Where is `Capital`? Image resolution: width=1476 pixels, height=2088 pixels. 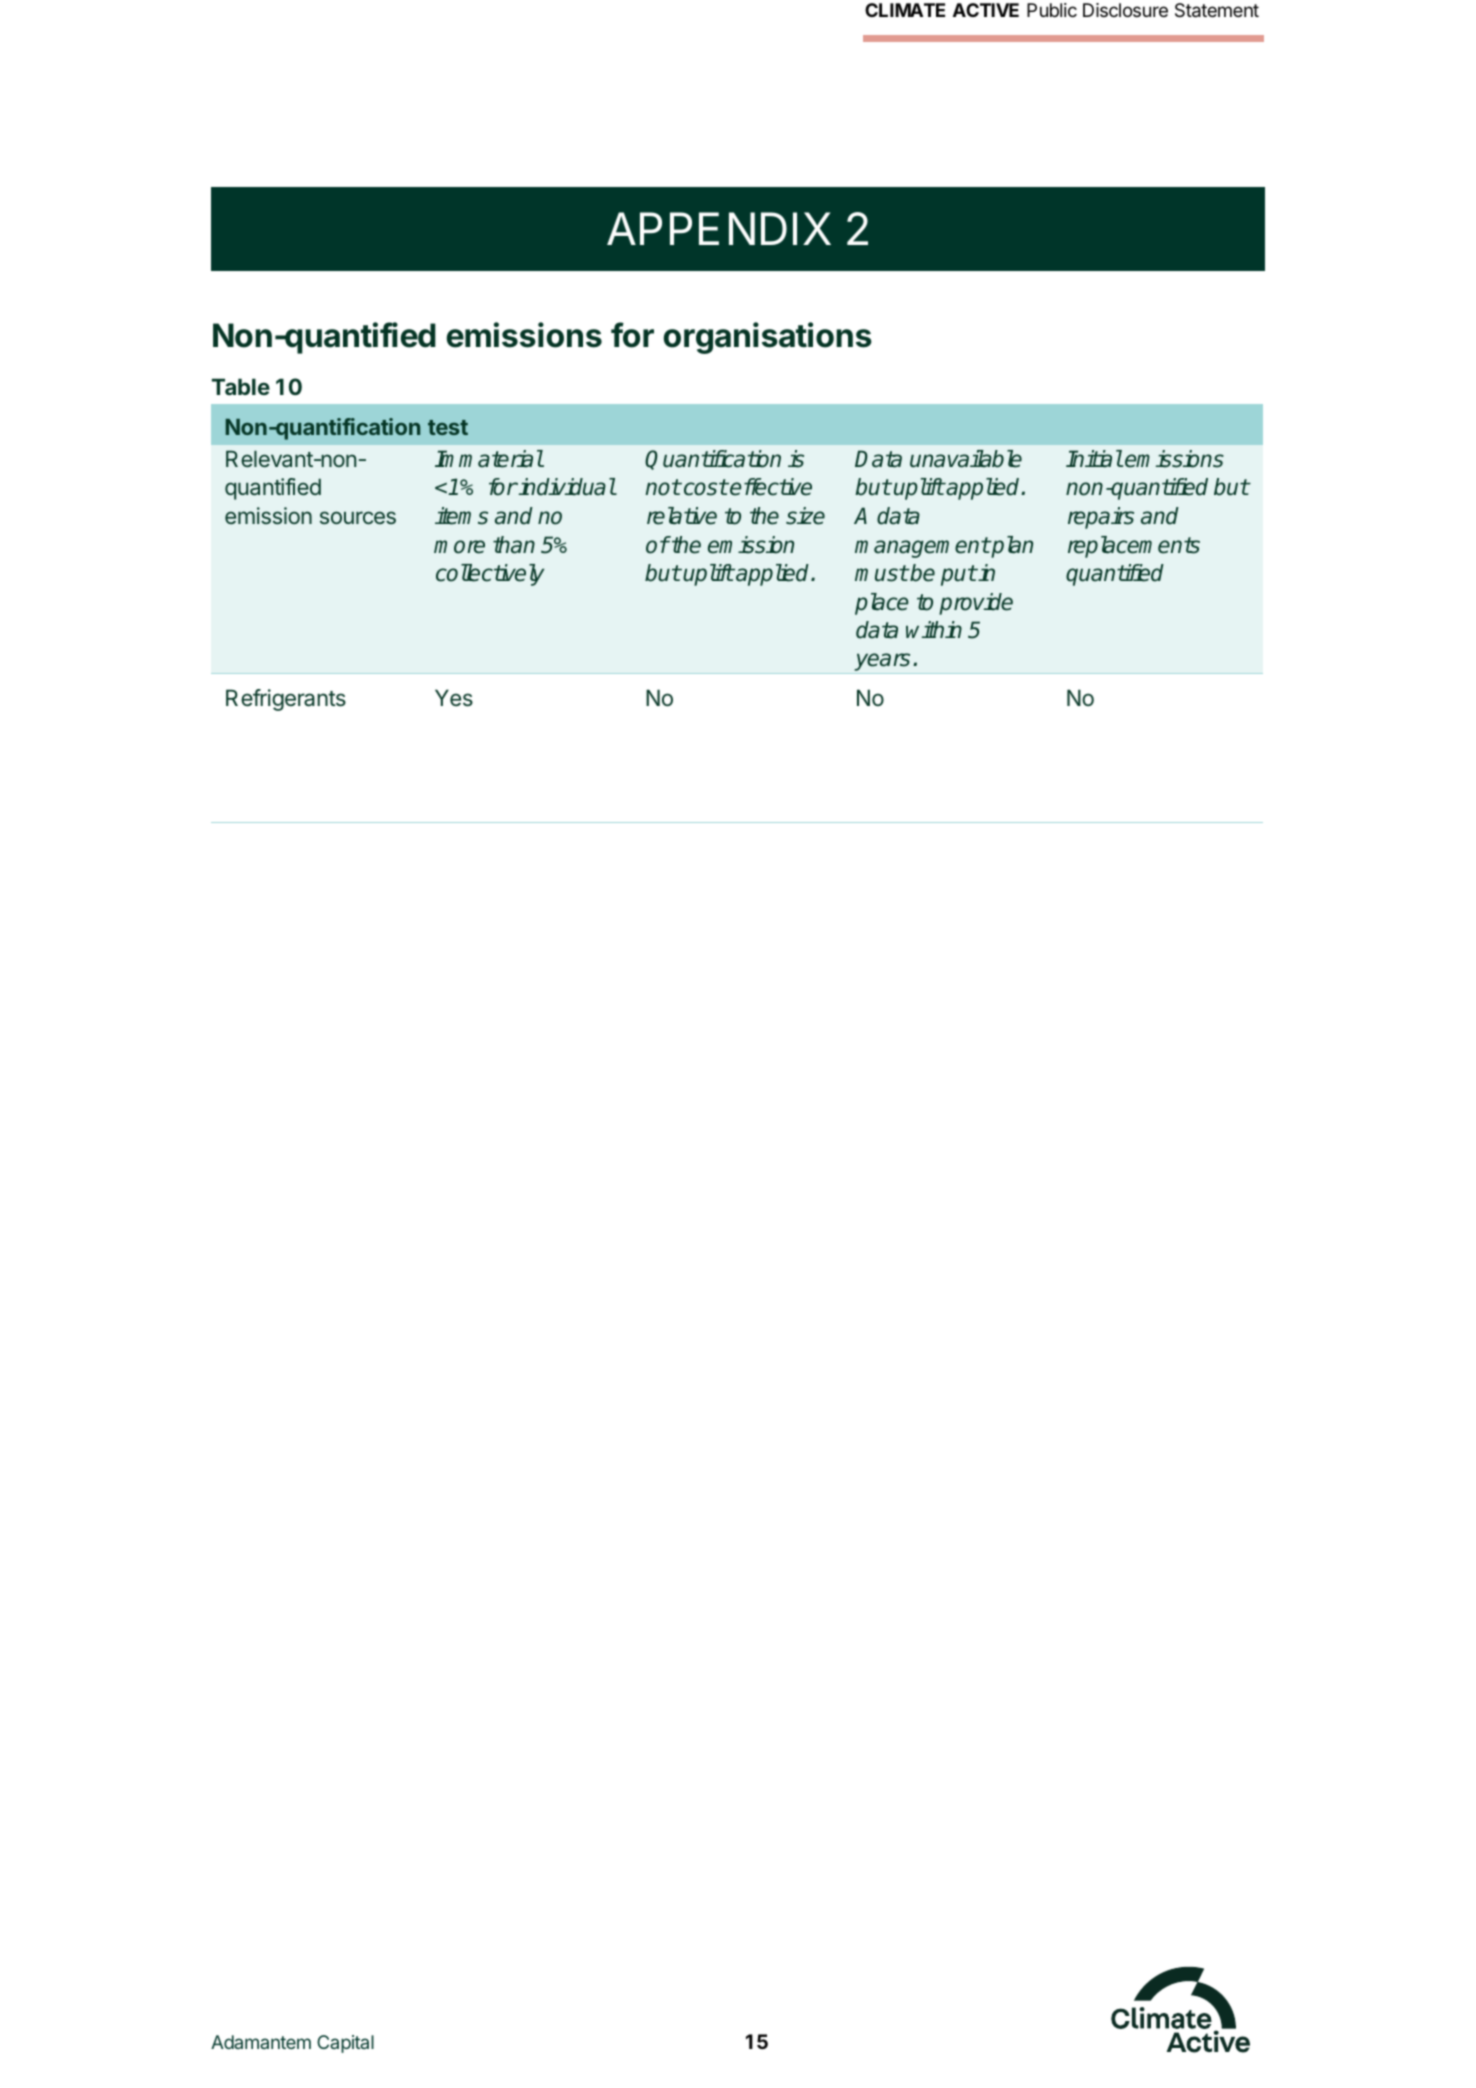 Capital is located at coordinates (345, 2044).
